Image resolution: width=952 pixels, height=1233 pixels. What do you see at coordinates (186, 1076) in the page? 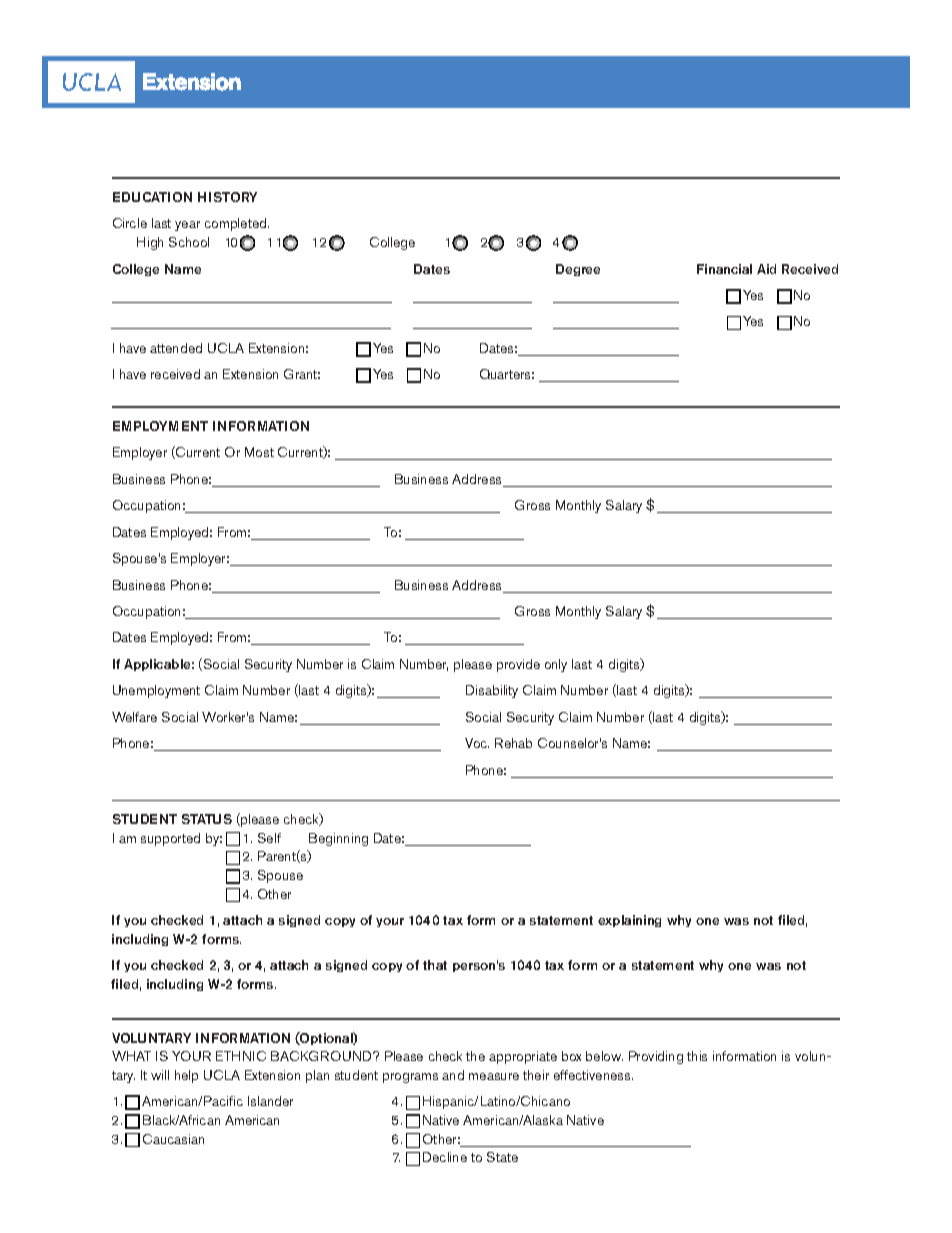
I see `help` at bounding box center [186, 1076].
